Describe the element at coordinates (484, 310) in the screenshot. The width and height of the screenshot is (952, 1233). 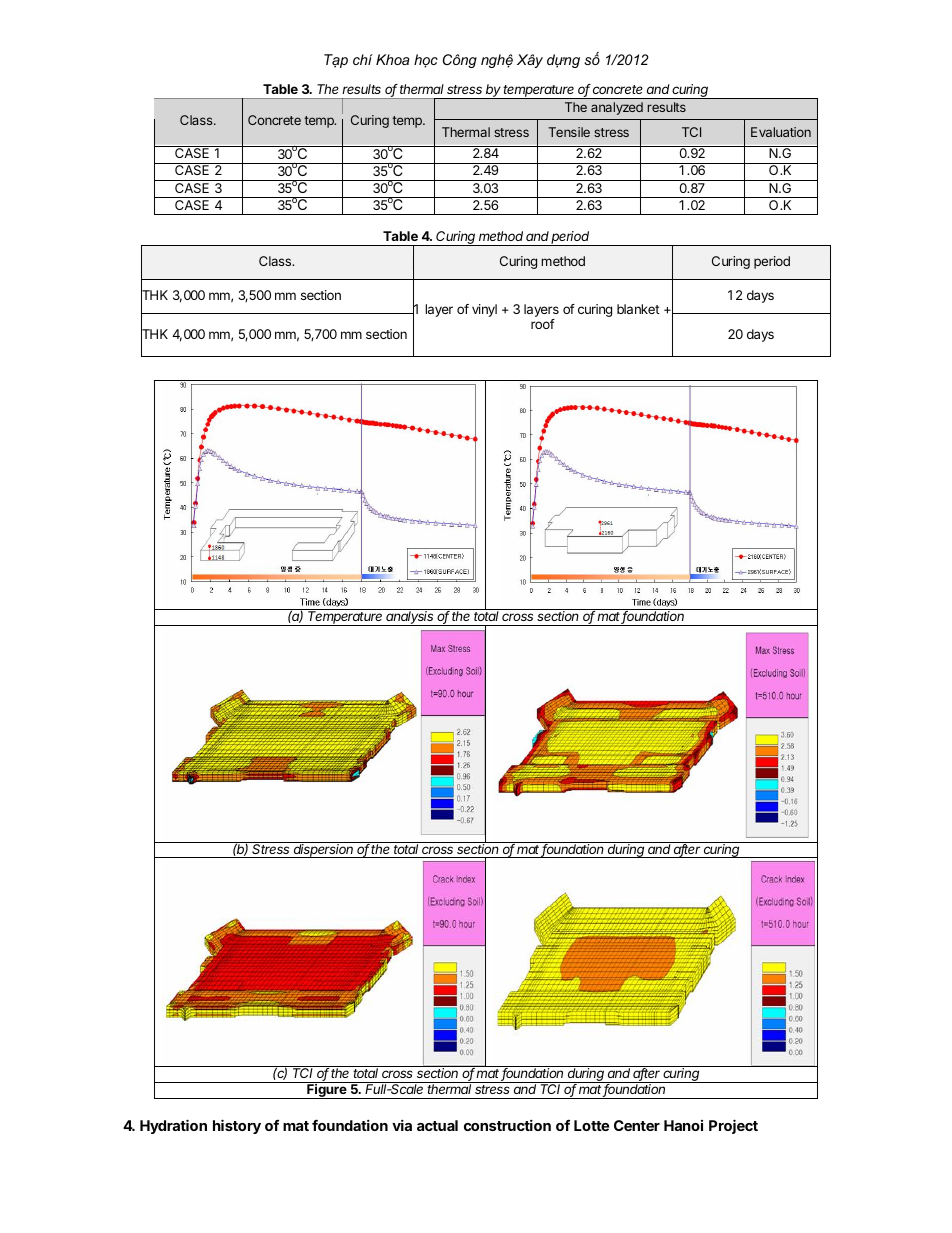
I see `vinyl` at that location.
